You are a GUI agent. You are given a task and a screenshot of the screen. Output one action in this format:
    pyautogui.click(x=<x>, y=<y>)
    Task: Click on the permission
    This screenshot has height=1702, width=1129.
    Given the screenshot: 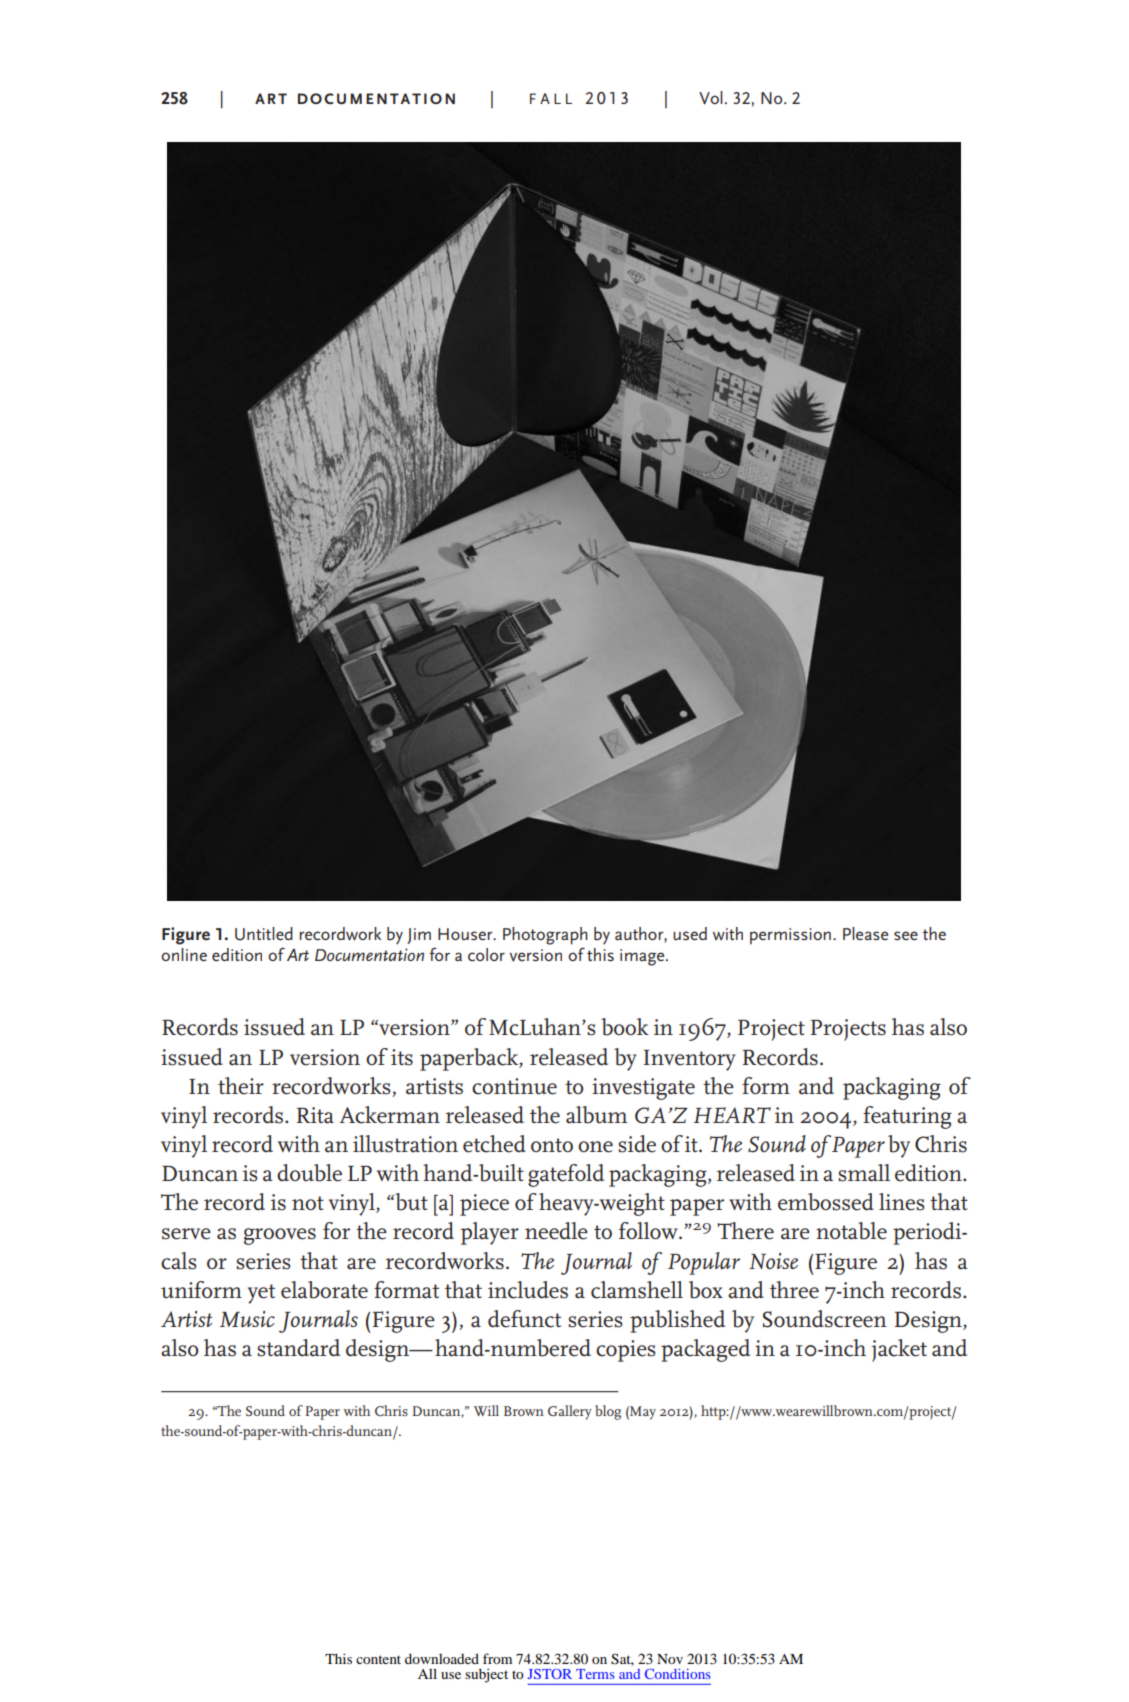 What is the action you would take?
    pyautogui.click(x=790, y=936)
